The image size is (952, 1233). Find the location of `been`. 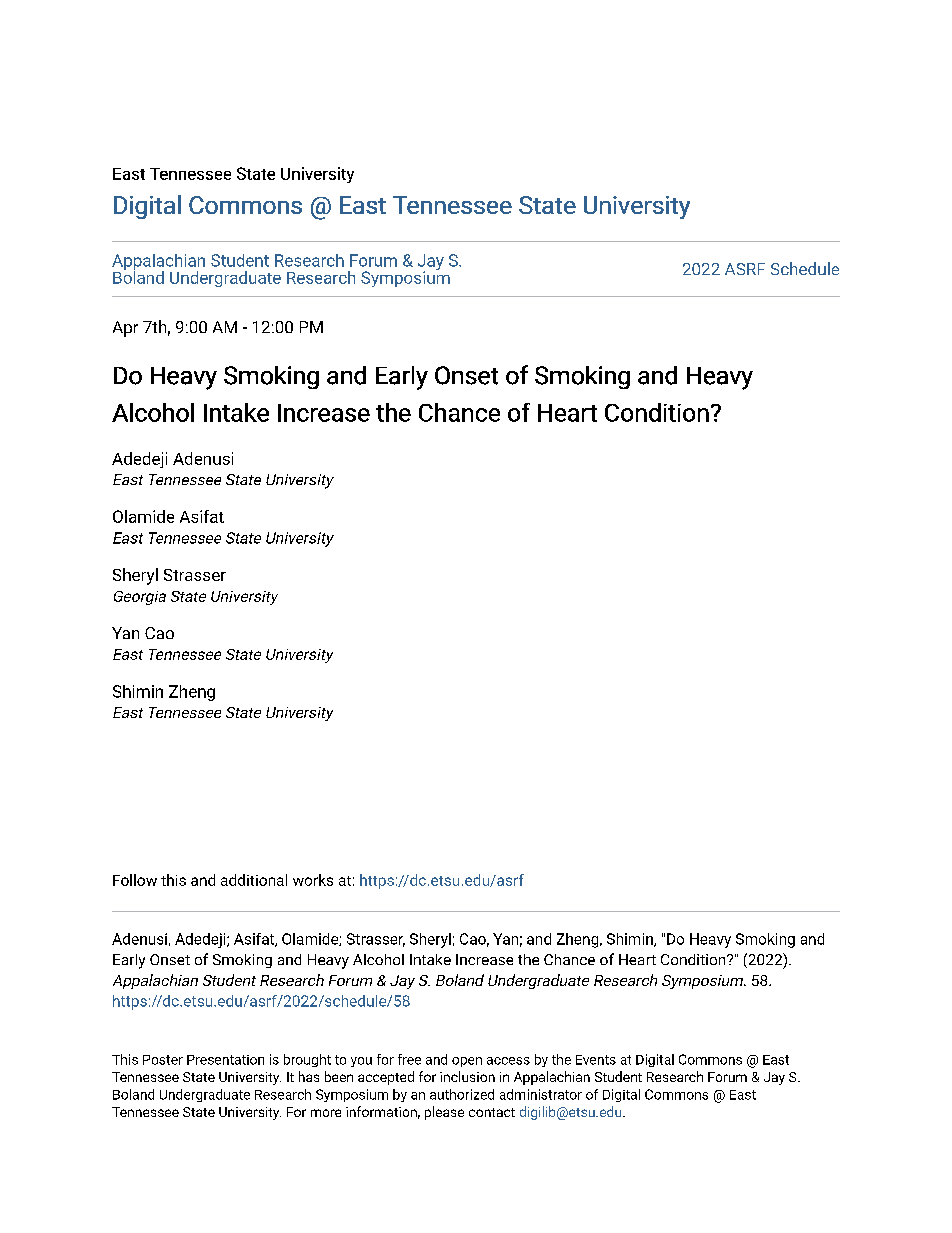

been is located at coordinates (339, 1076).
